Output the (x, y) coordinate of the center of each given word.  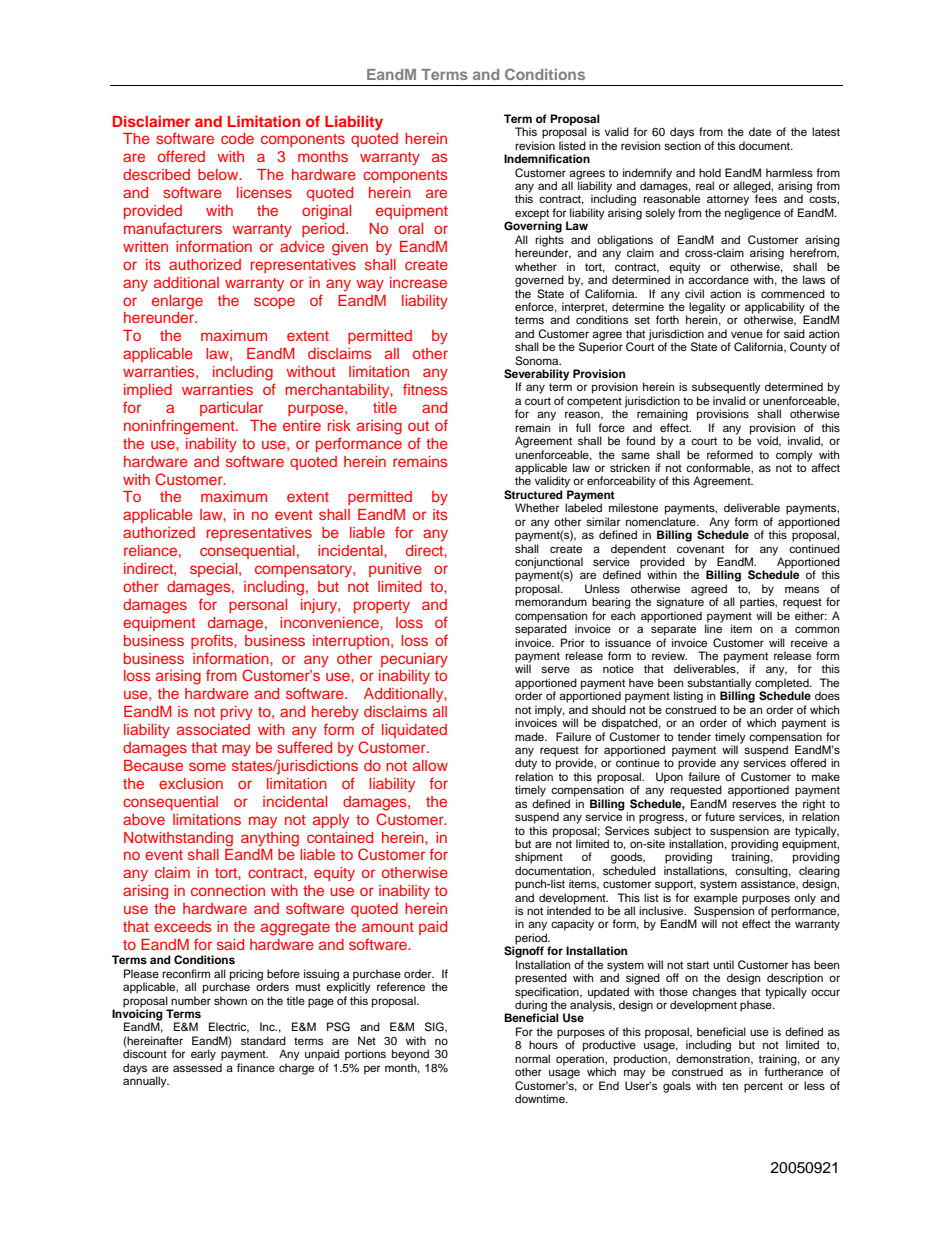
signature (680, 602)
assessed (197, 1067)
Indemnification (547, 158)
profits (213, 641)
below (219, 174)
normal (532, 1058)
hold (710, 172)
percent (763, 1087)
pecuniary (414, 660)
